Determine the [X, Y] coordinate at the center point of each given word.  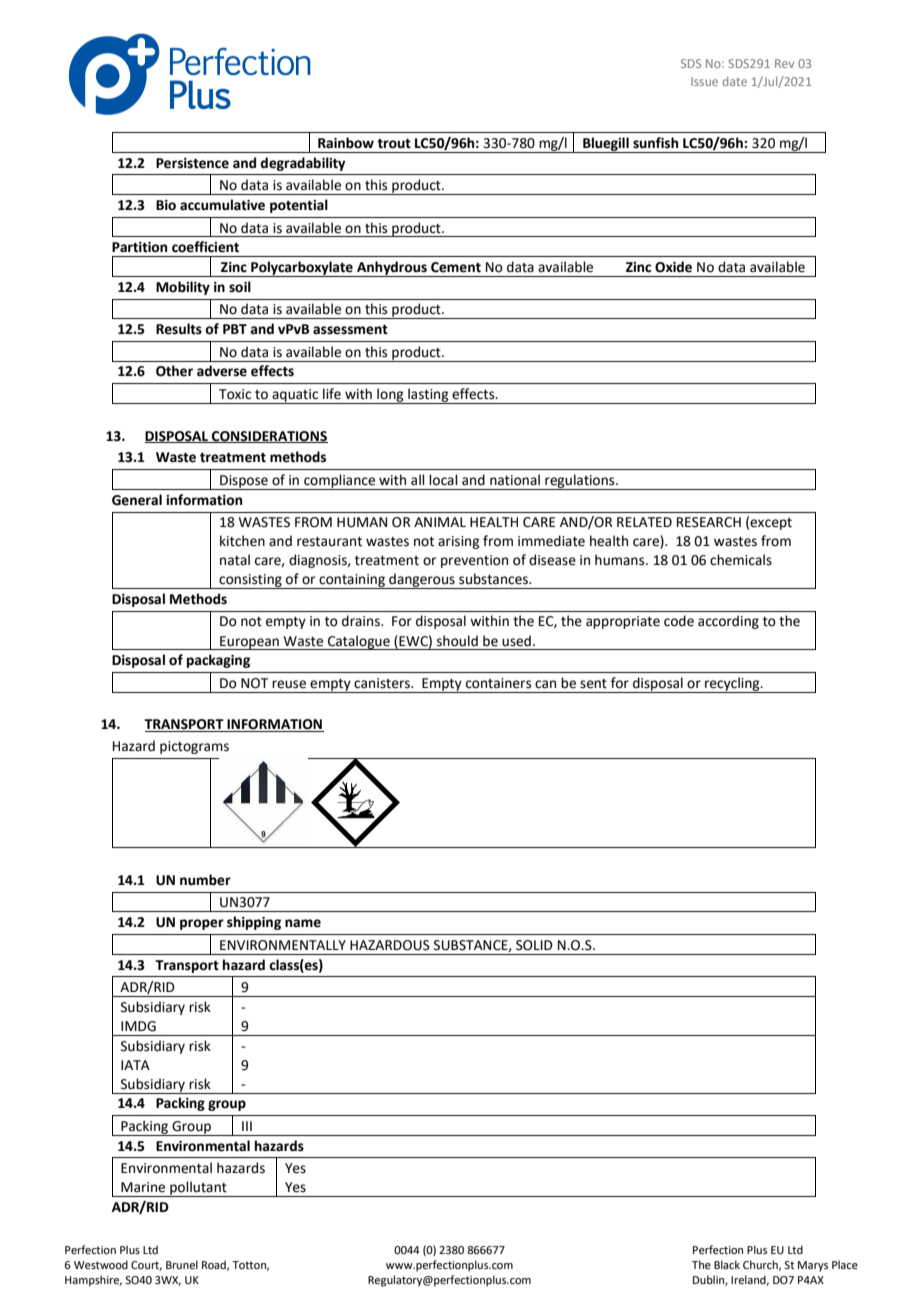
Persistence [192, 163]
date [735, 81]
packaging [218, 661]
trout [394, 144]
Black [727, 1264]
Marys [813, 1266]
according [728, 622]
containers [498, 683]
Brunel [182, 1264]
